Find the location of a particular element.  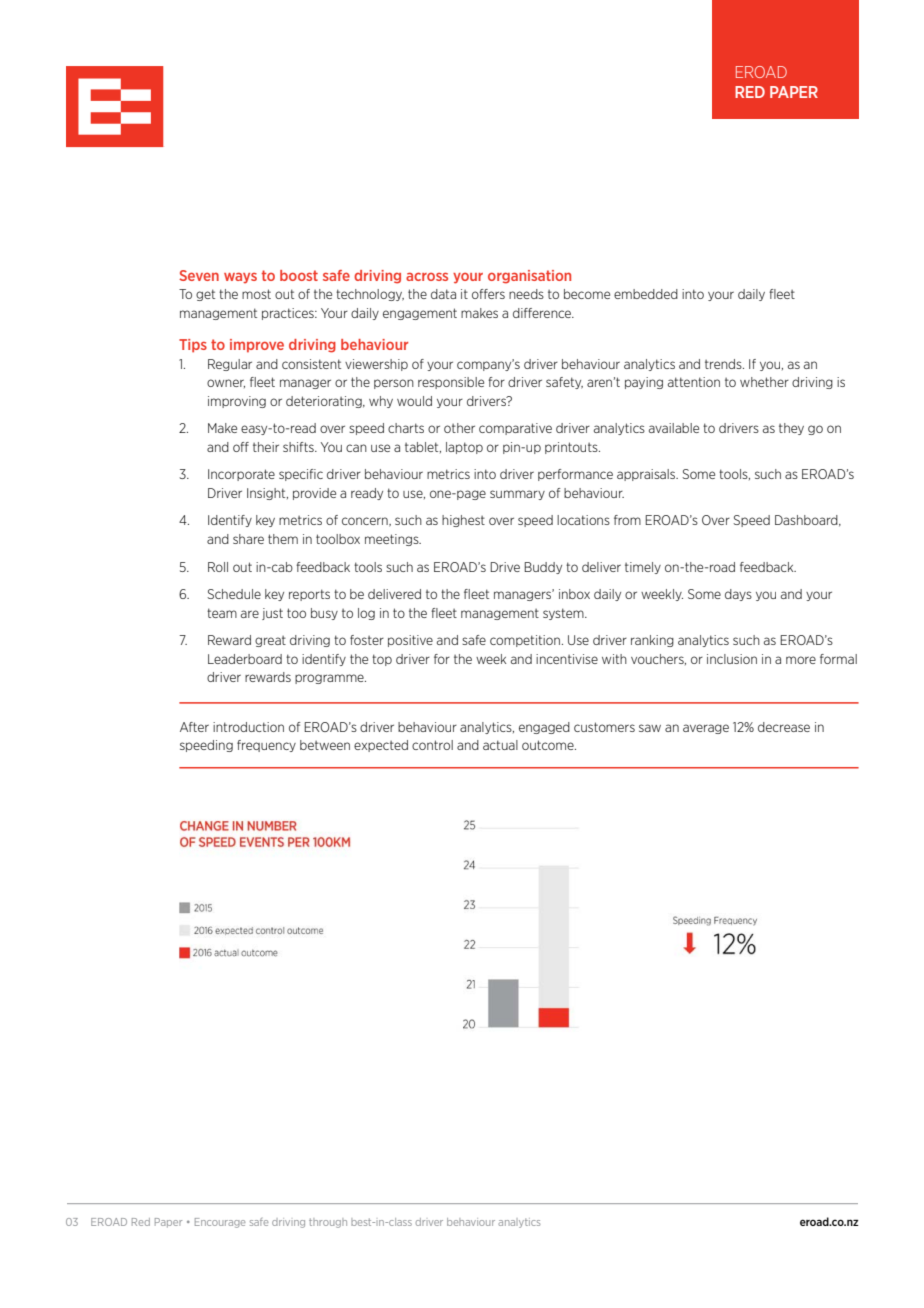

decrease is located at coordinates (784, 727).
